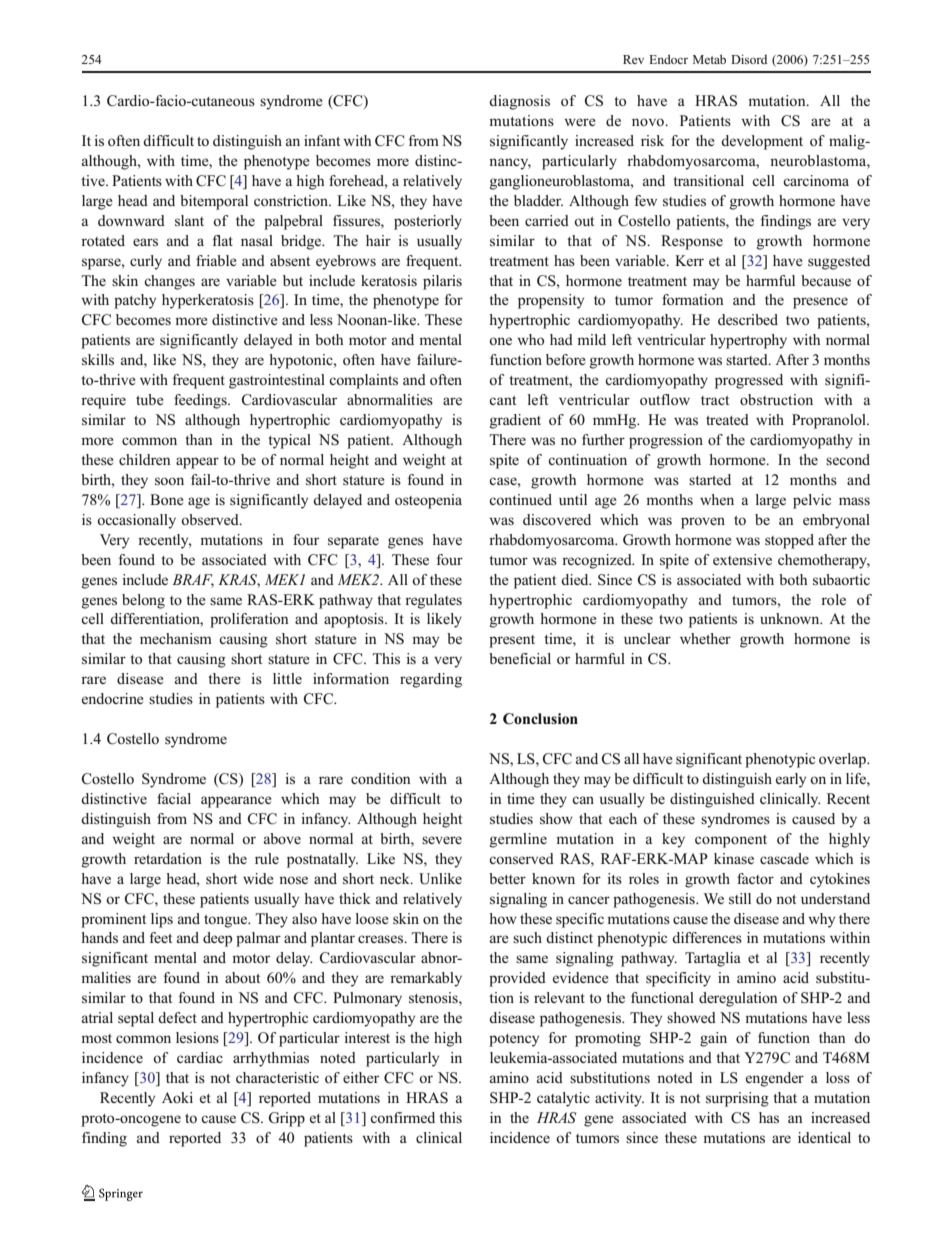  Describe the element at coordinates (749, 59) in the screenshot. I see `Disord` at that location.
